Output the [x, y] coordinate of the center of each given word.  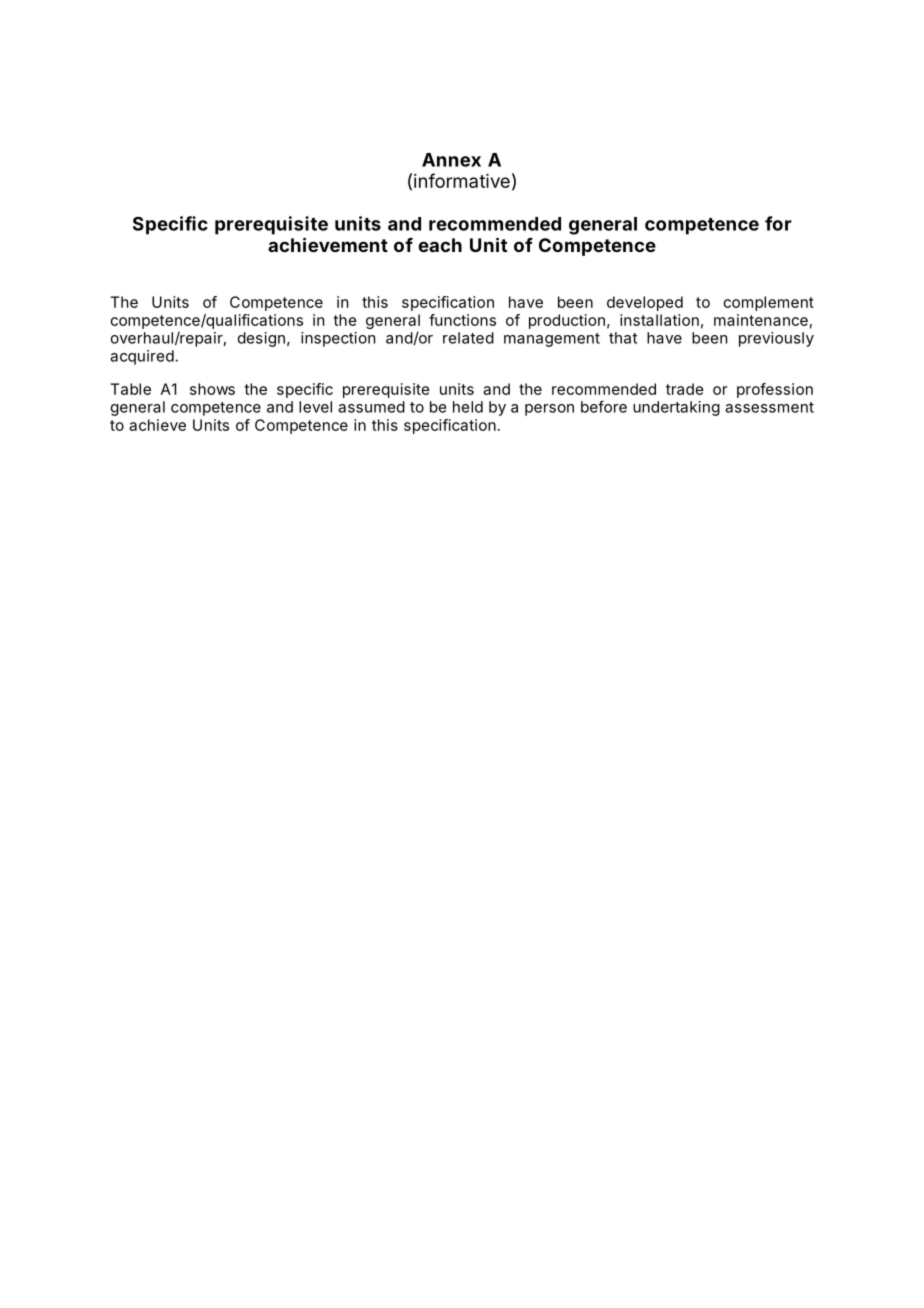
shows [212, 389]
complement [769, 303]
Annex [451, 160]
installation [659, 320]
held [468, 407]
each [440, 245]
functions [462, 320]
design [261, 339]
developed [645, 303]
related [468, 338]
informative [462, 180]
